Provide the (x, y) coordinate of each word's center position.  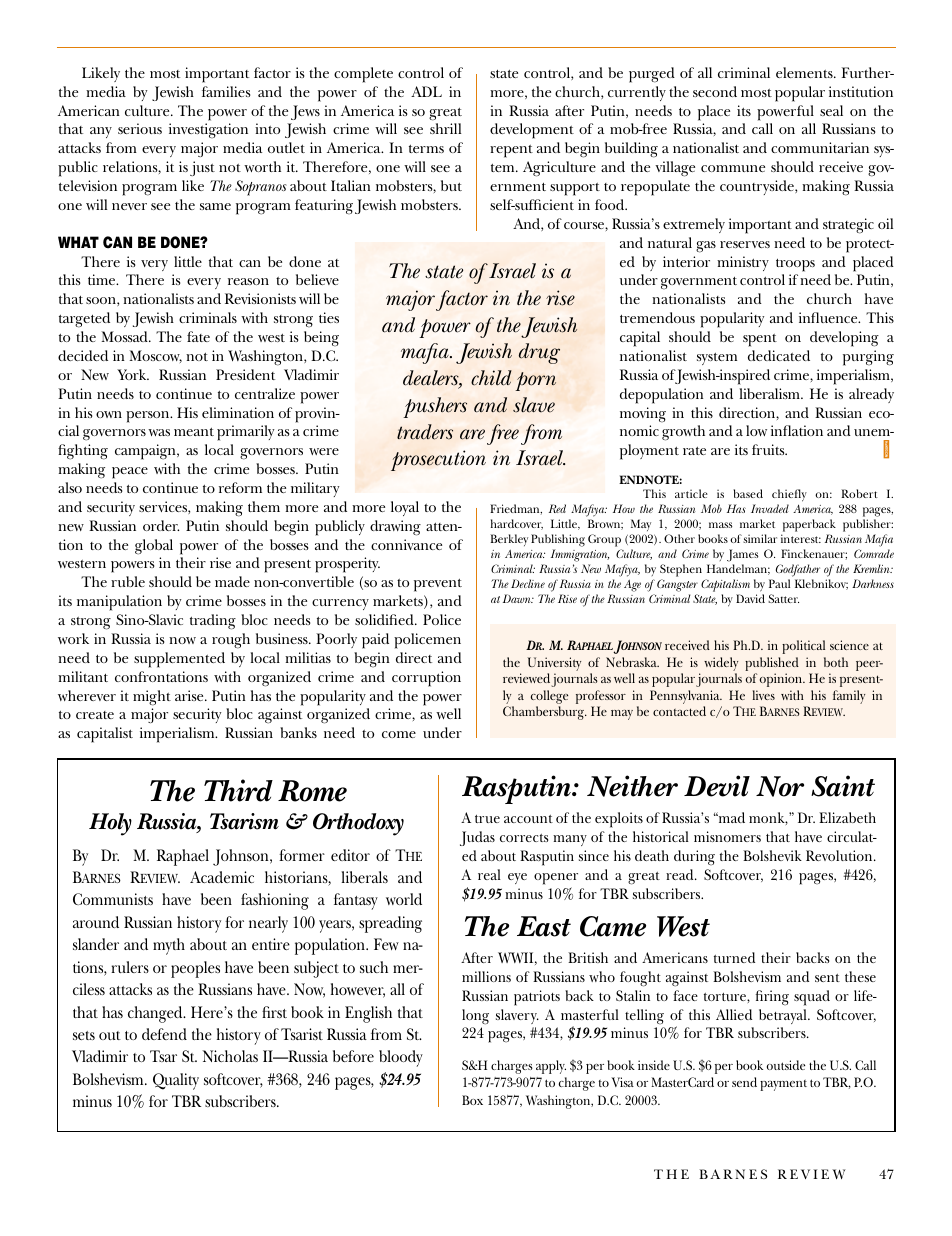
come (399, 734)
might (152, 698)
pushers (435, 407)
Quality (176, 1081)
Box (472, 1100)
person (149, 417)
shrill (445, 128)
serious (140, 128)
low (756, 430)
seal (831, 110)
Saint (843, 786)
